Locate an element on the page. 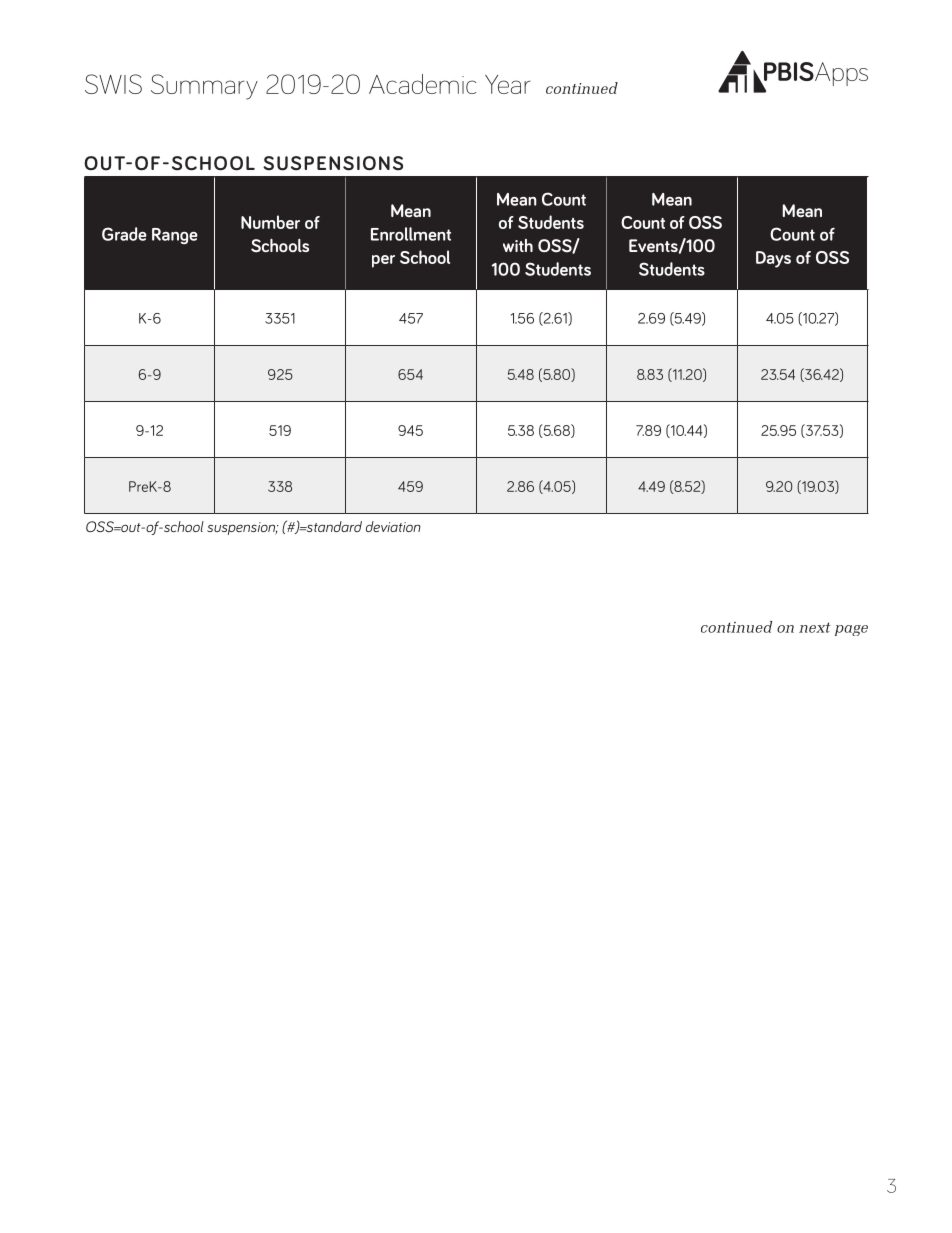  standard is located at coordinates (333, 526).
